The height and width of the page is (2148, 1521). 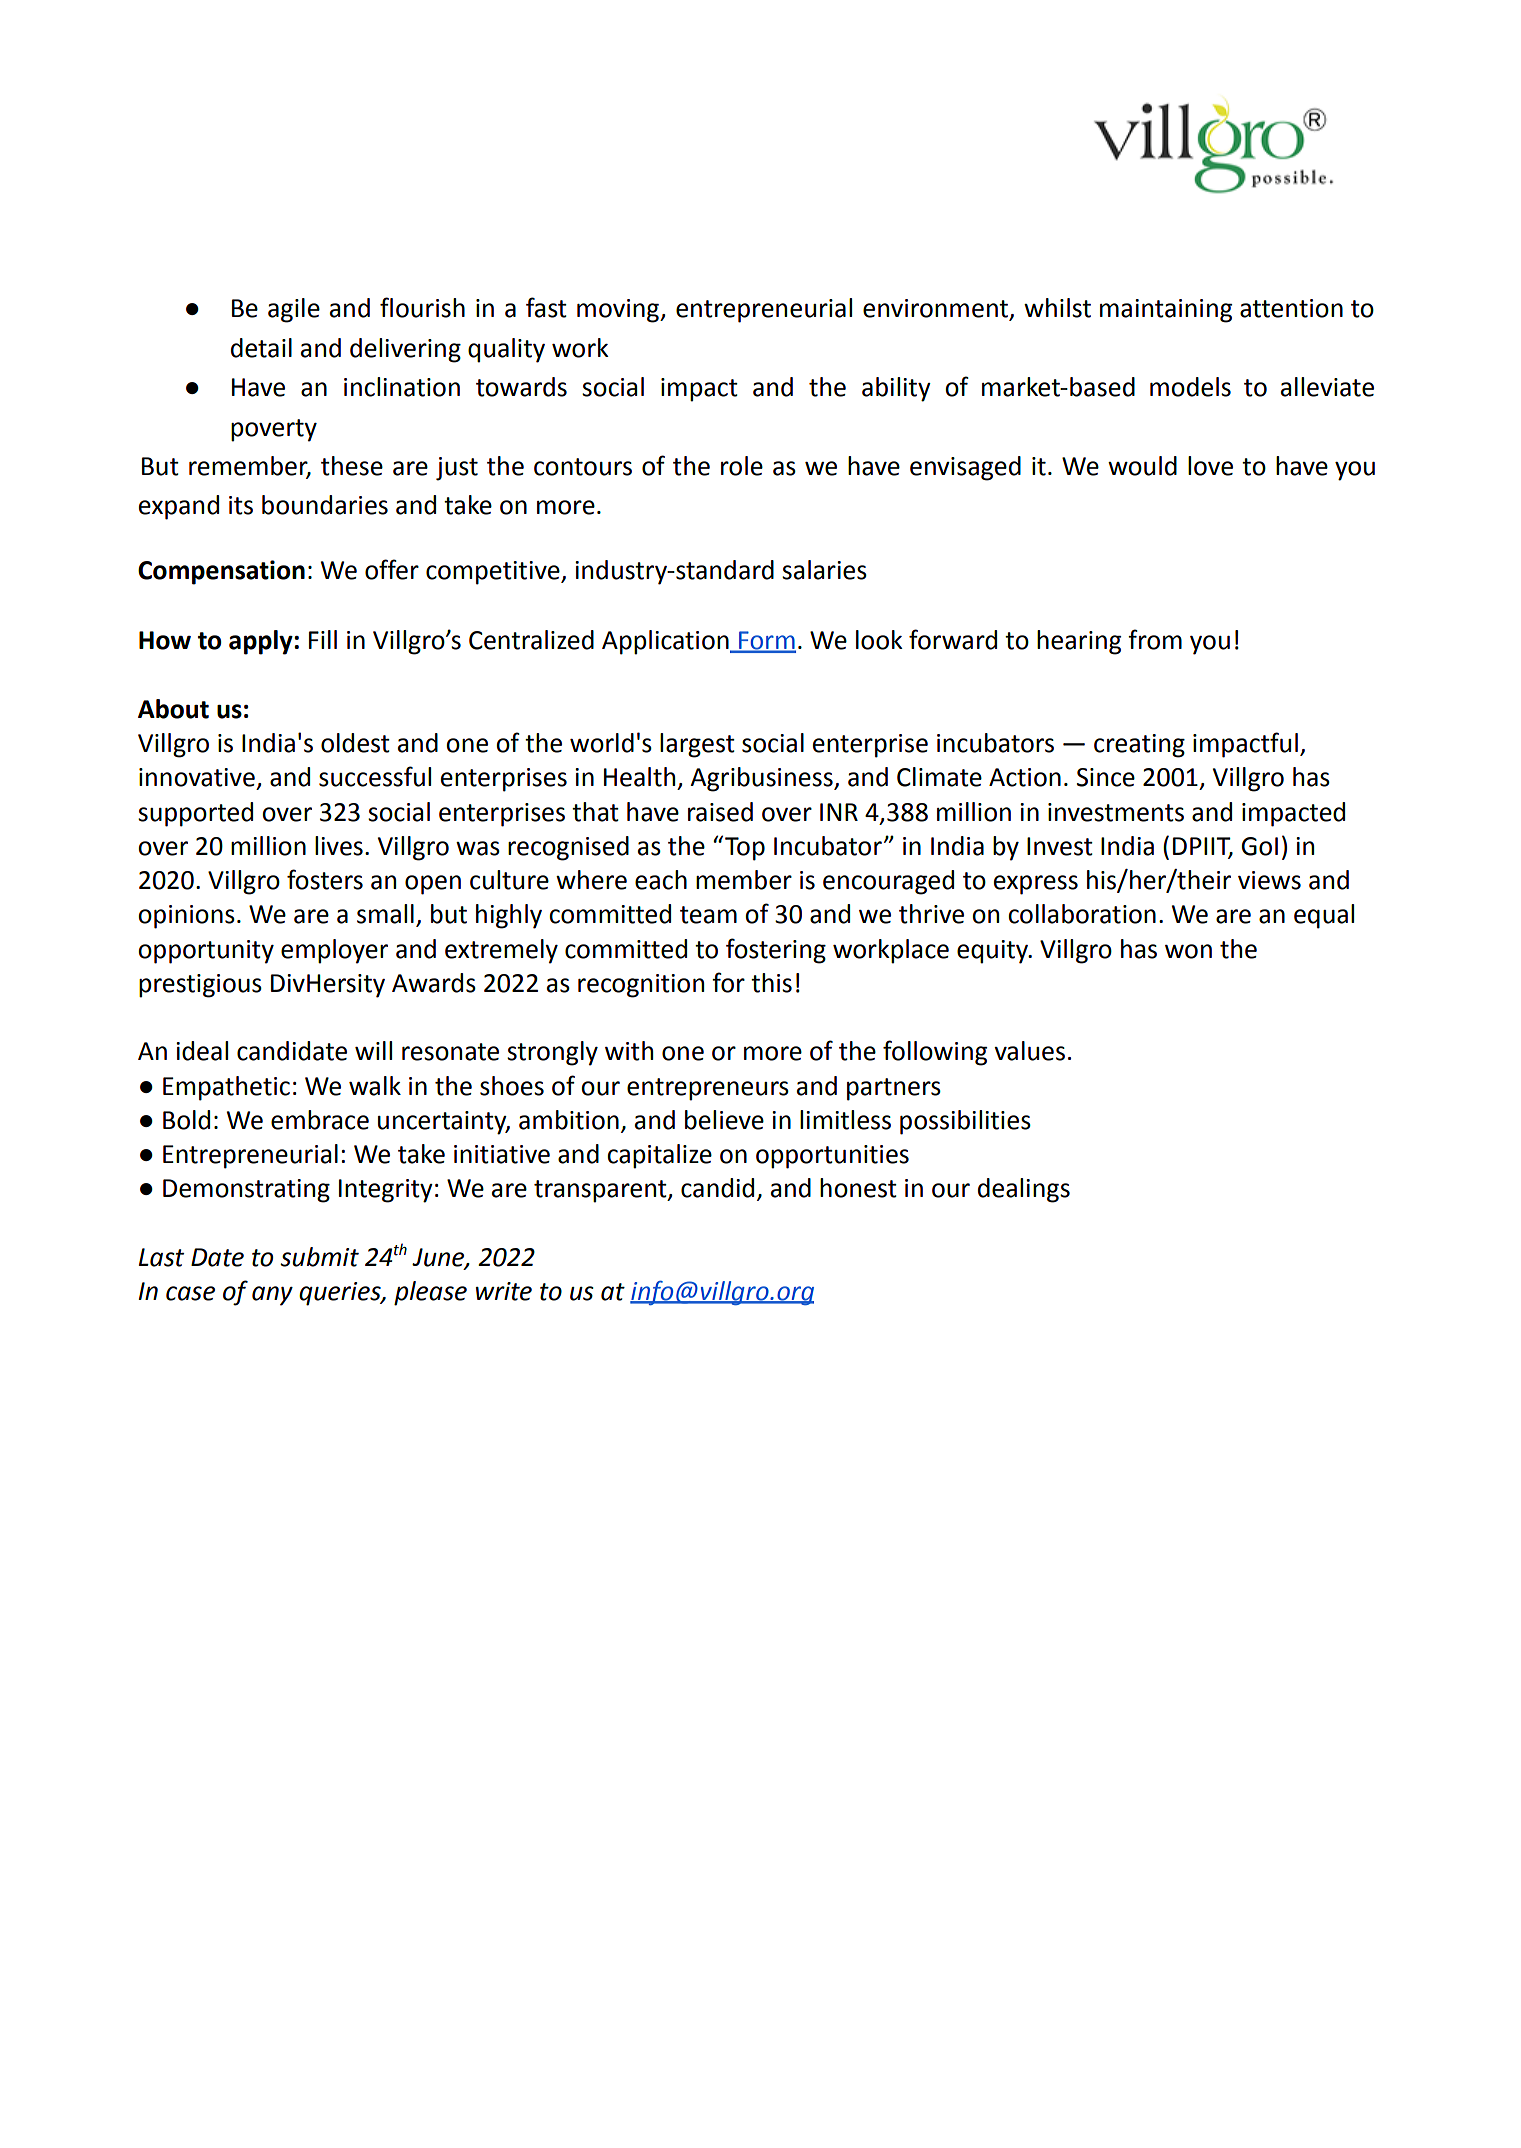 I want to click on Since, so click(x=1106, y=777).
